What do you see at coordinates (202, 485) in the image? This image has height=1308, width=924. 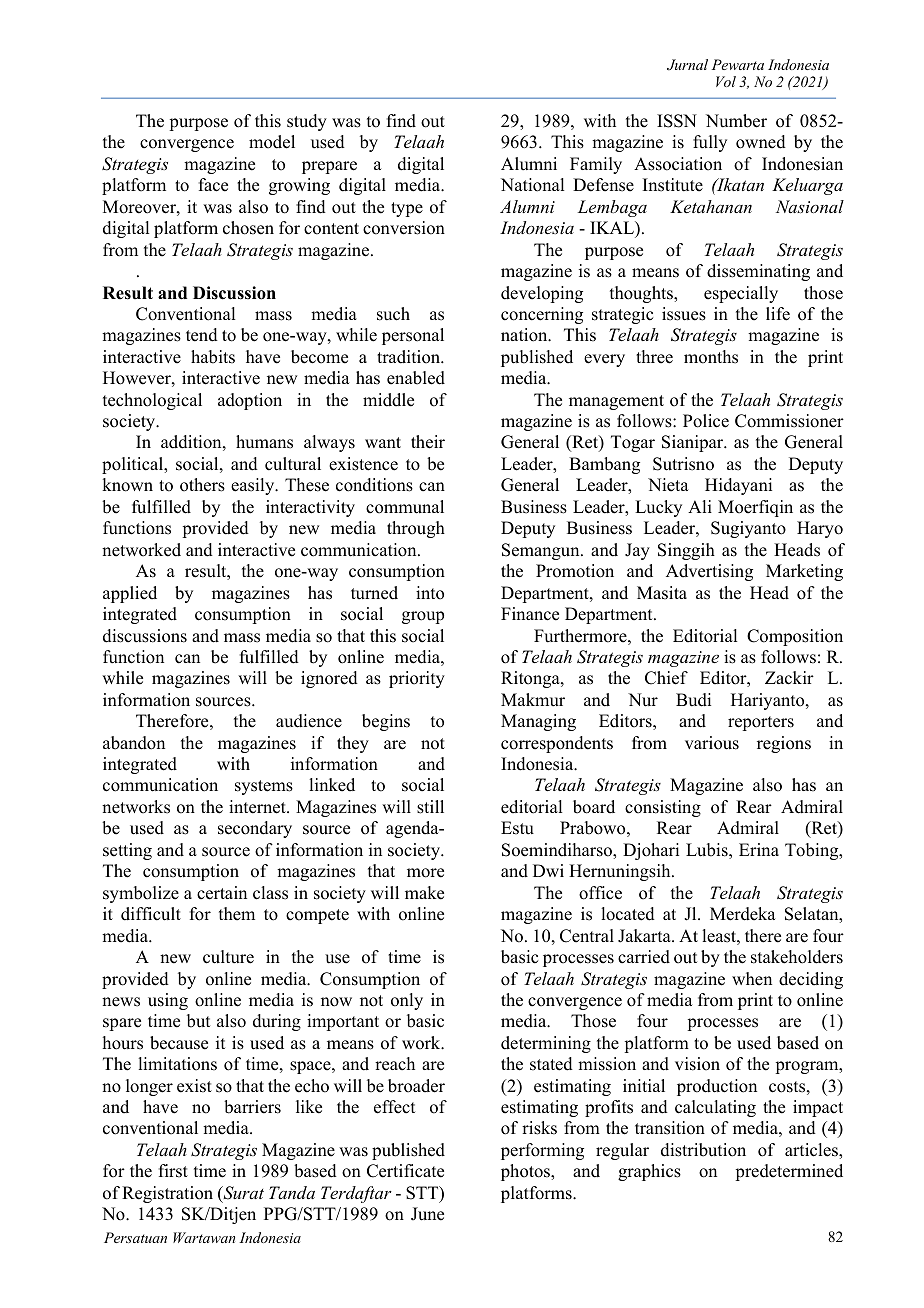 I see `others` at bounding box center [202, 485].
